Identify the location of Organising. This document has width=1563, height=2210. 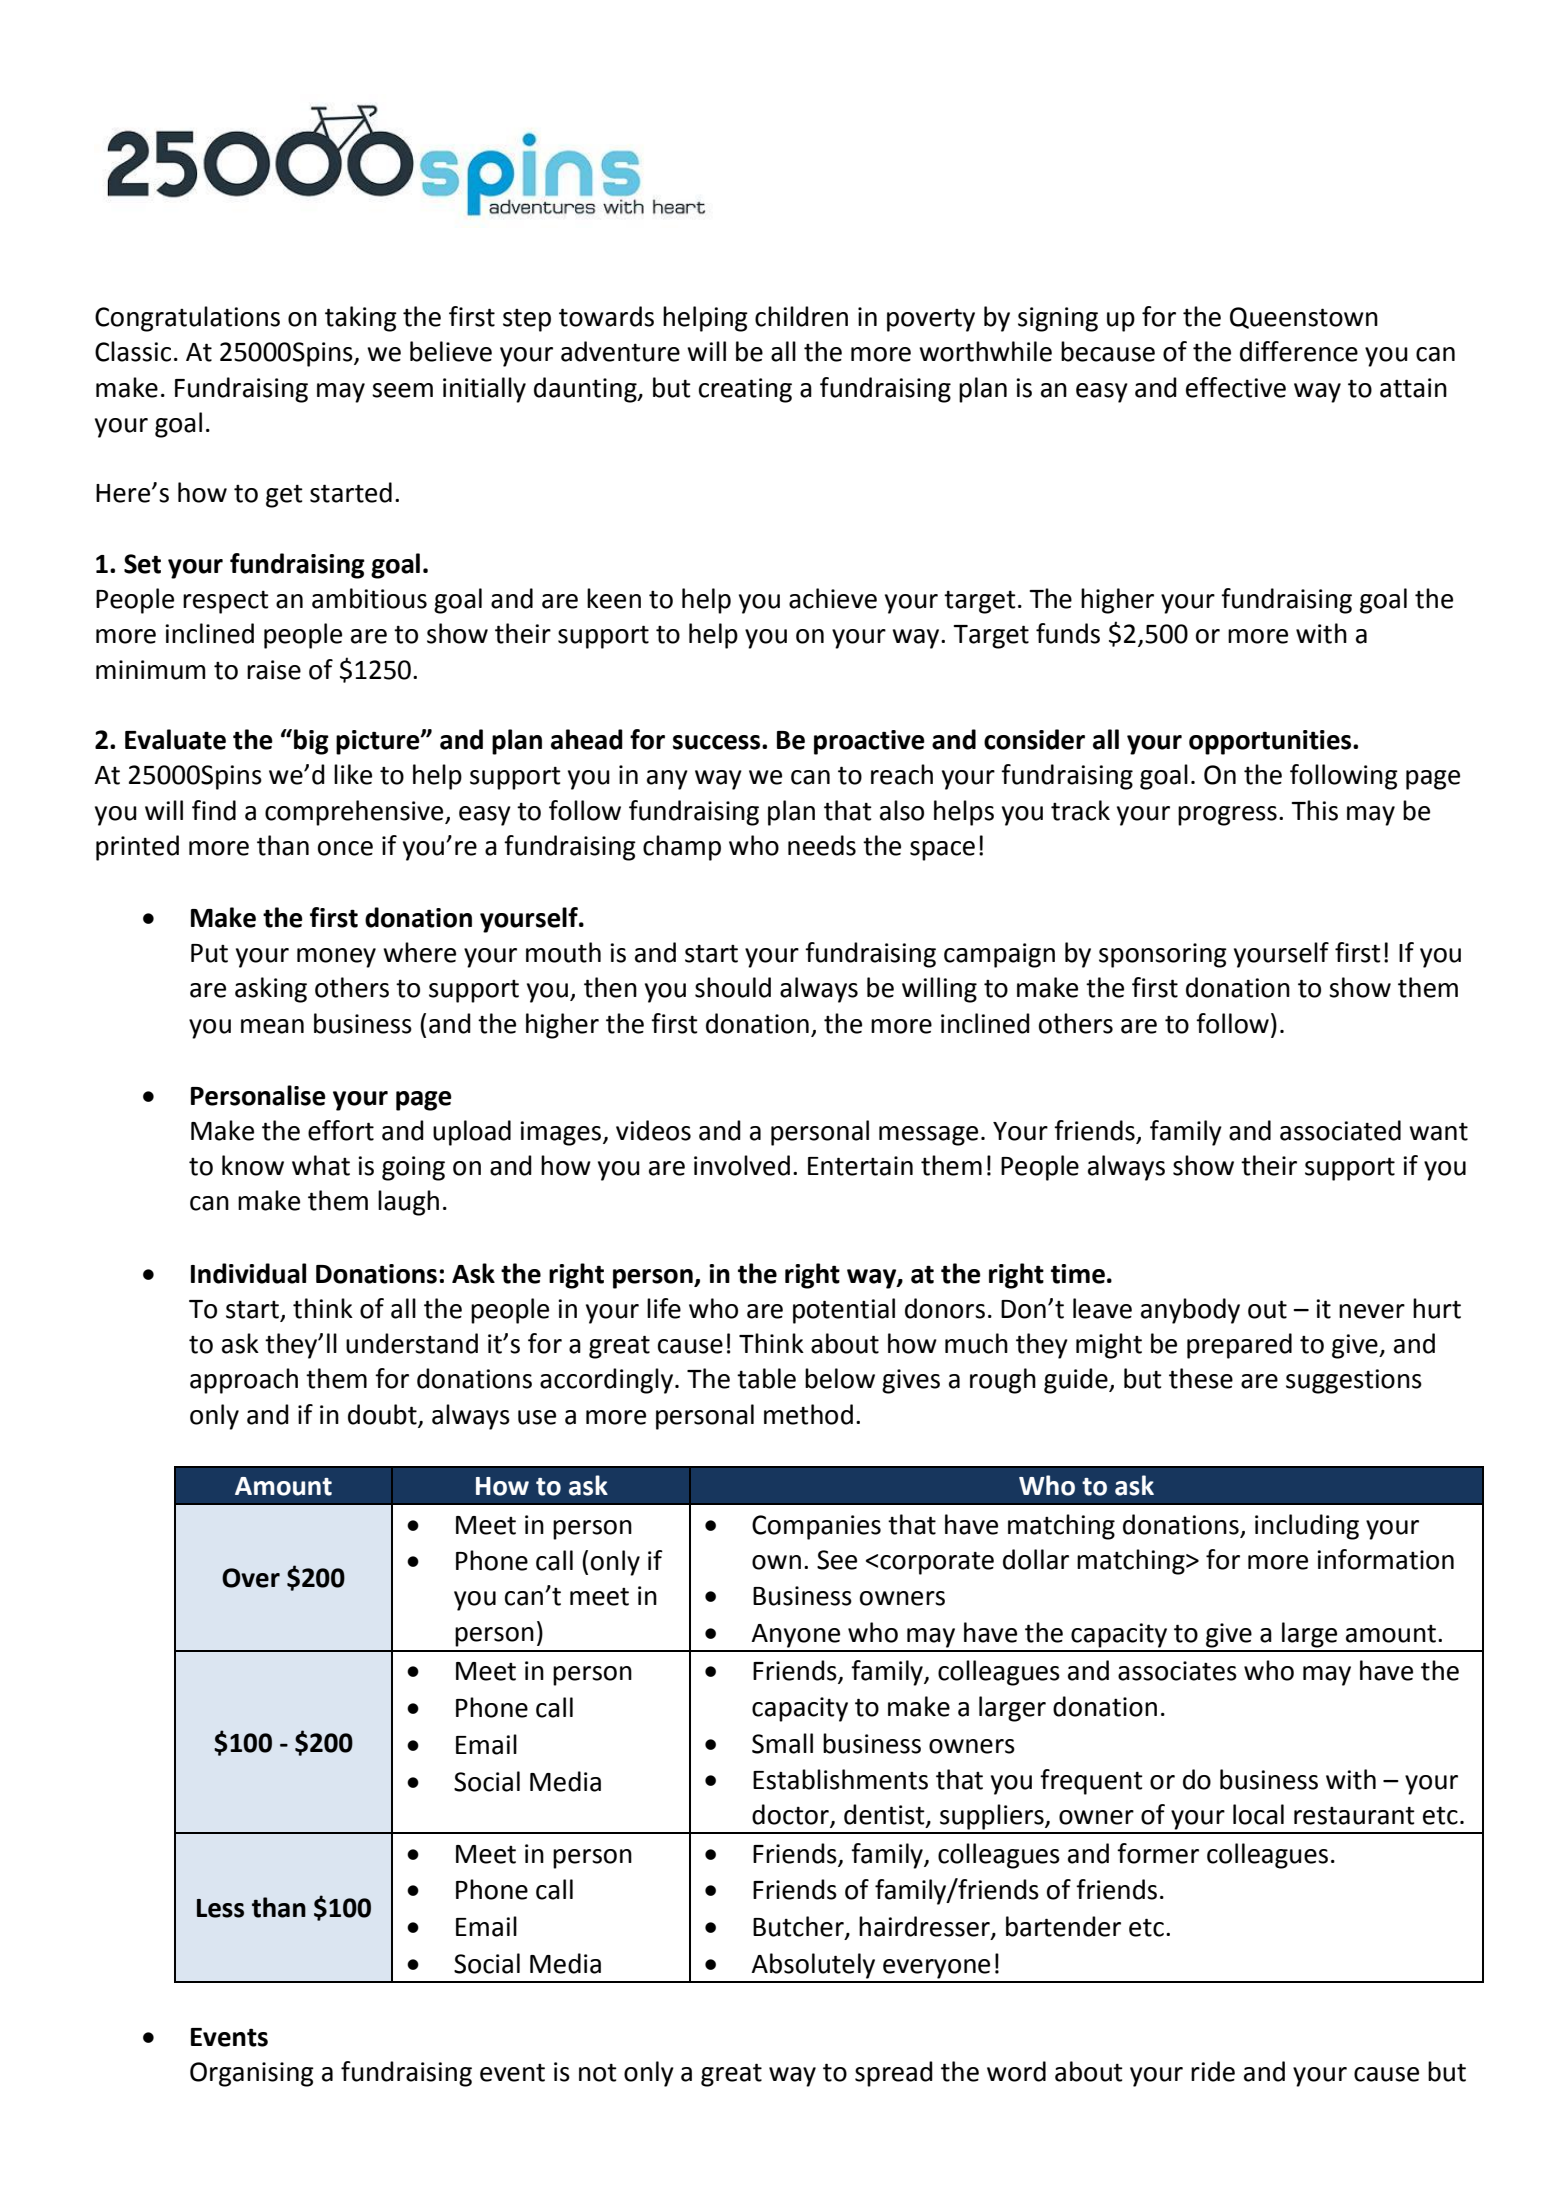
(252, 2074).
